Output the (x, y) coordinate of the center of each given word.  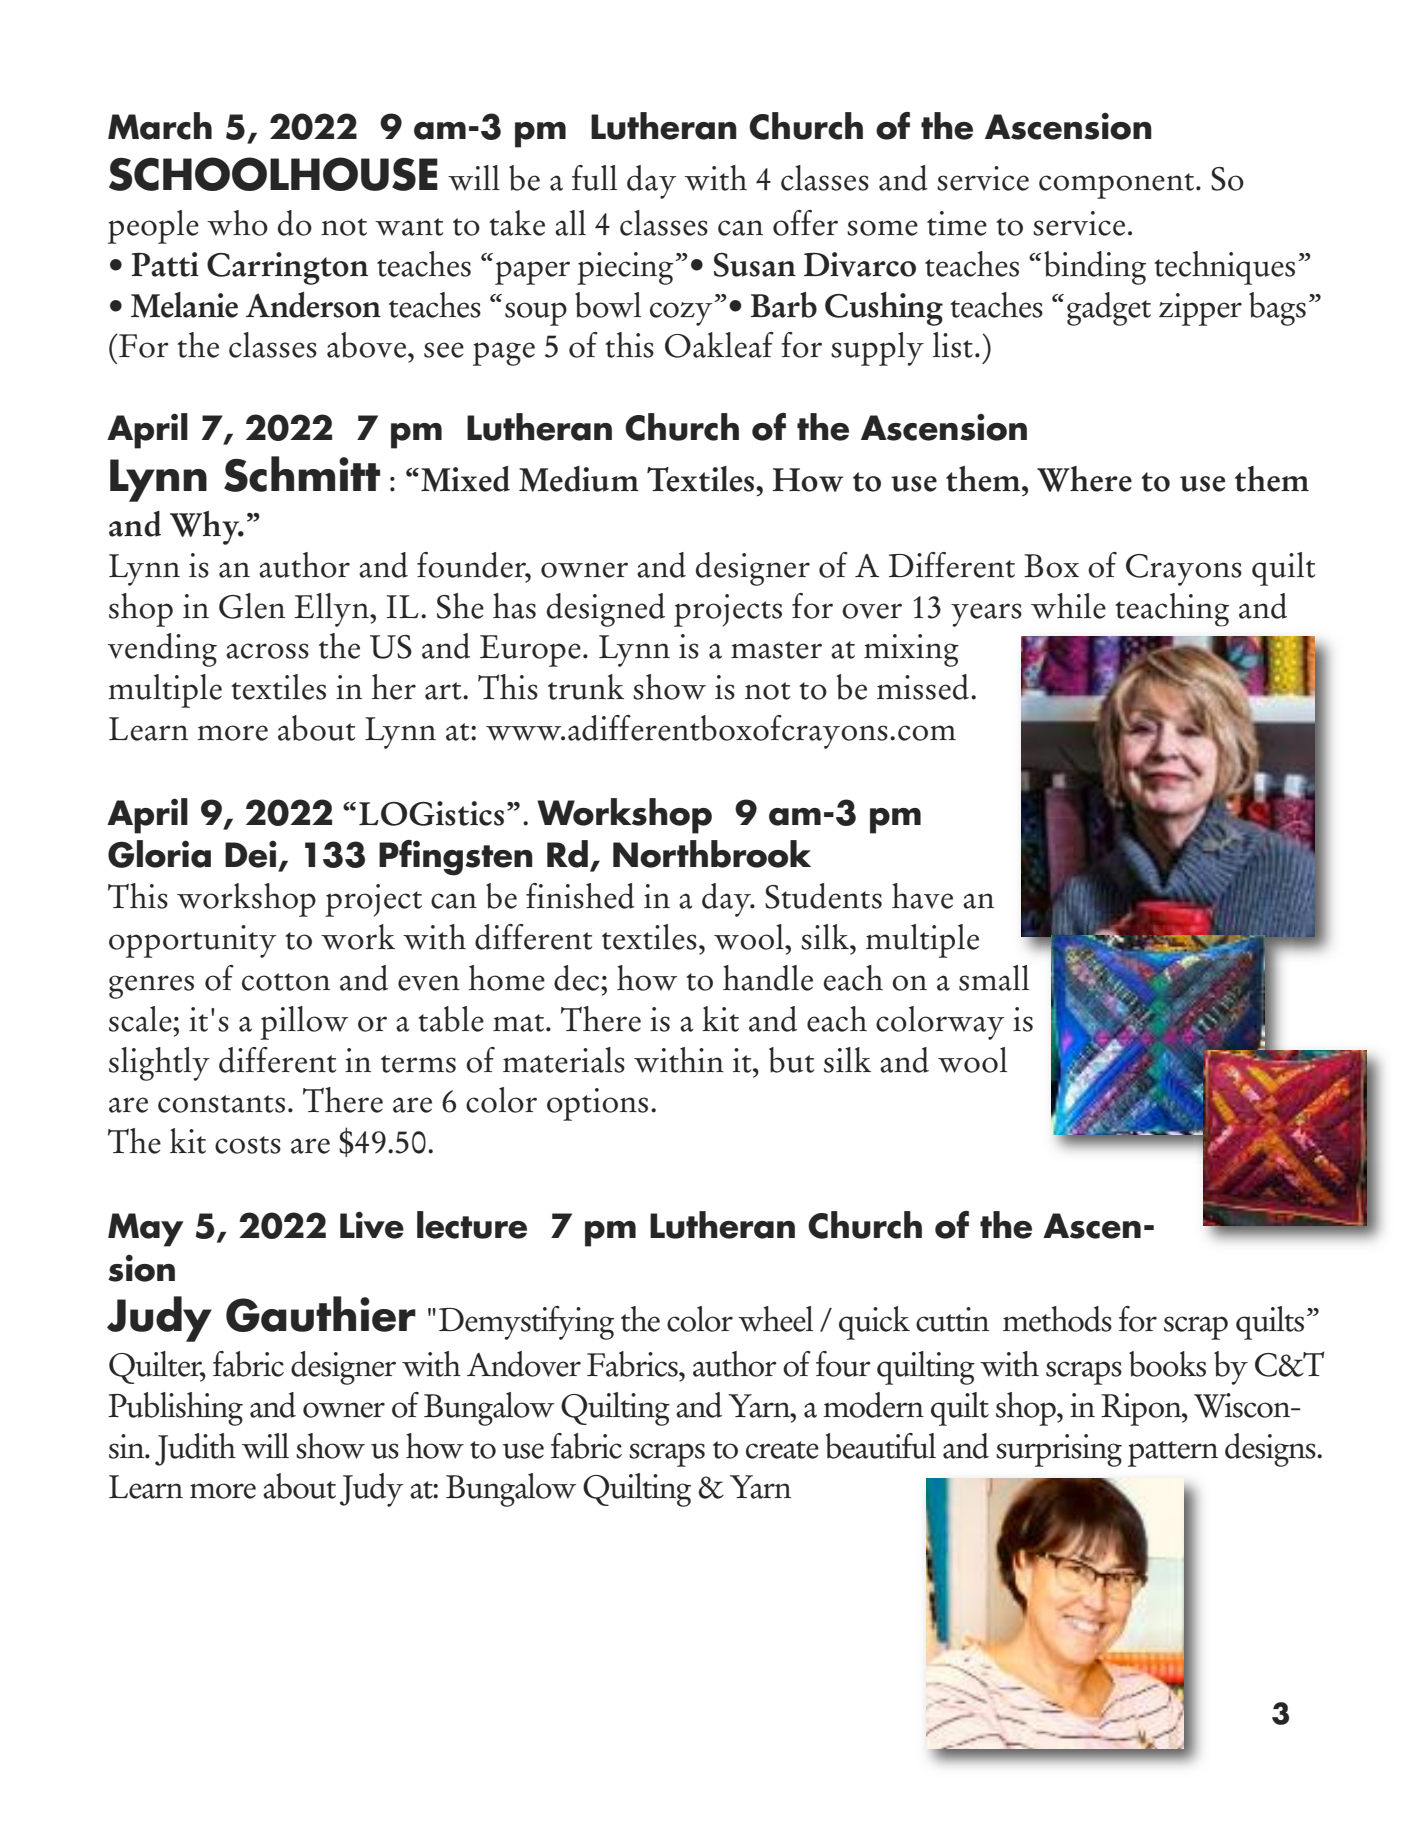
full (594, 178)
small (994, 978)
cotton (286, 982)
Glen (252, 606)
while (1068, 606)
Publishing (175, 1409)
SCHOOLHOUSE (273, 174)
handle (768, 978)
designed (606, 610)
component (1116, 186)
